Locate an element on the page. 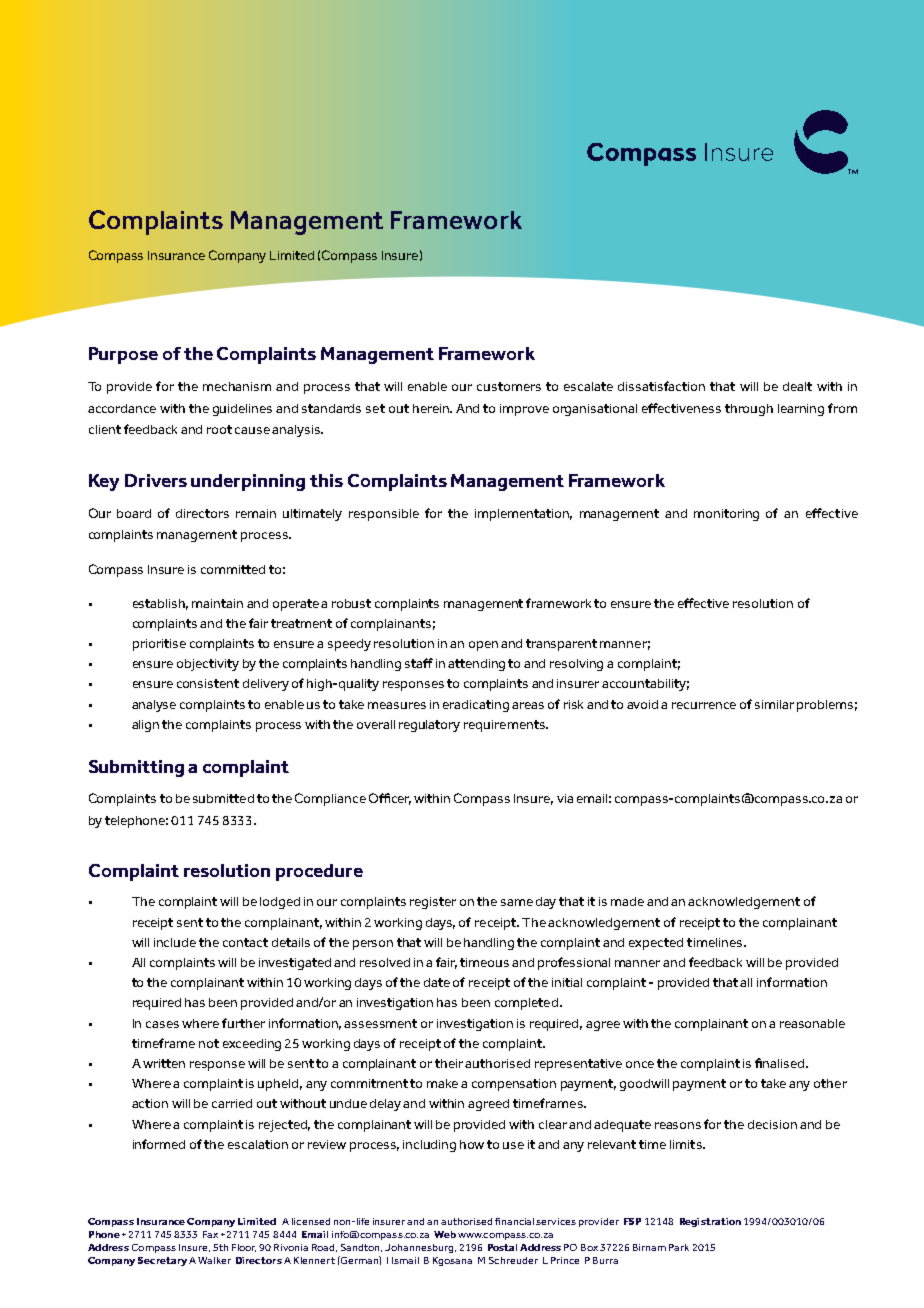  customers is located at coordinates (509, 386).
